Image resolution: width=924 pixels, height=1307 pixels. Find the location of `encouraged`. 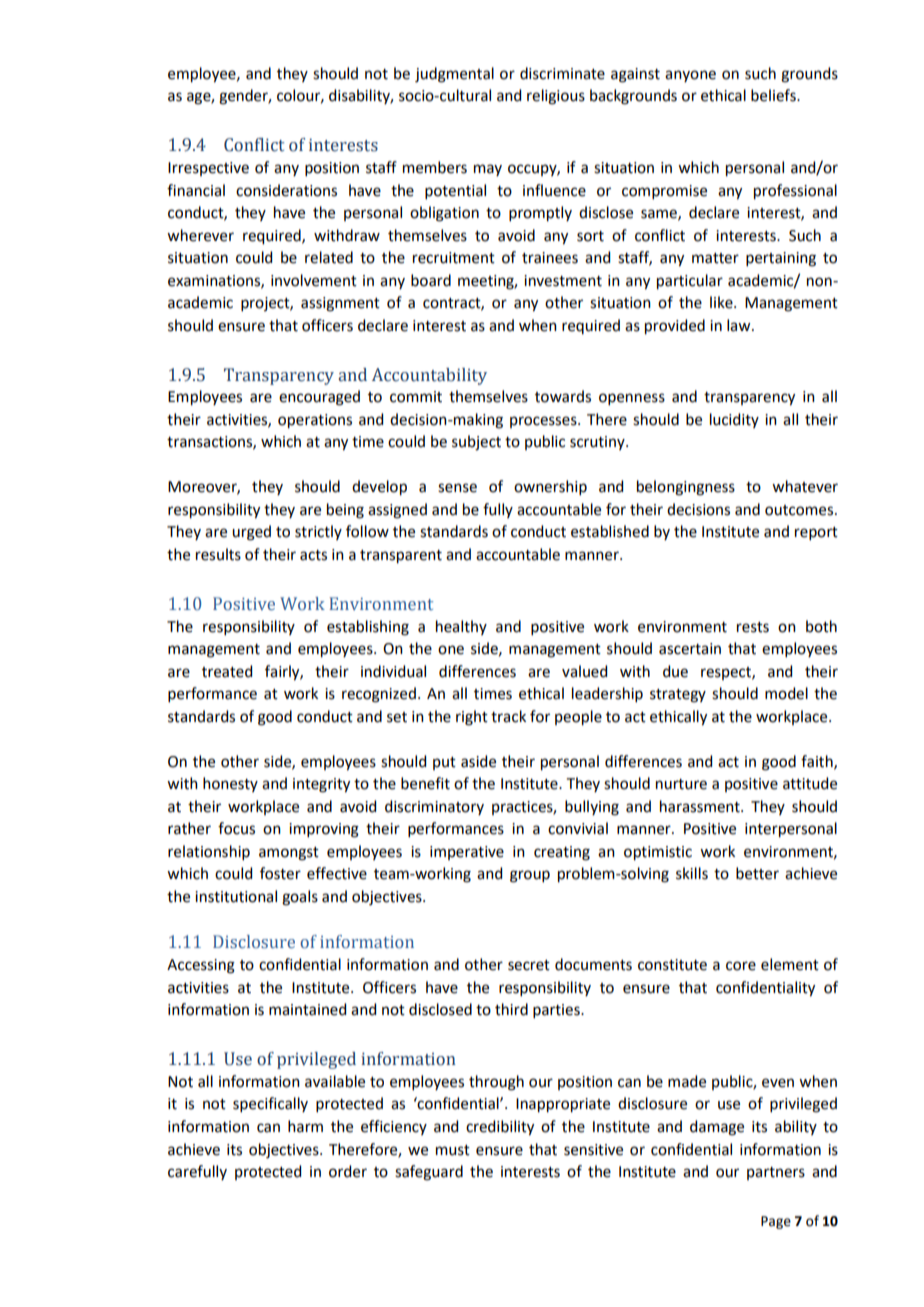

encouraged is located at coordinates (319, 398).
